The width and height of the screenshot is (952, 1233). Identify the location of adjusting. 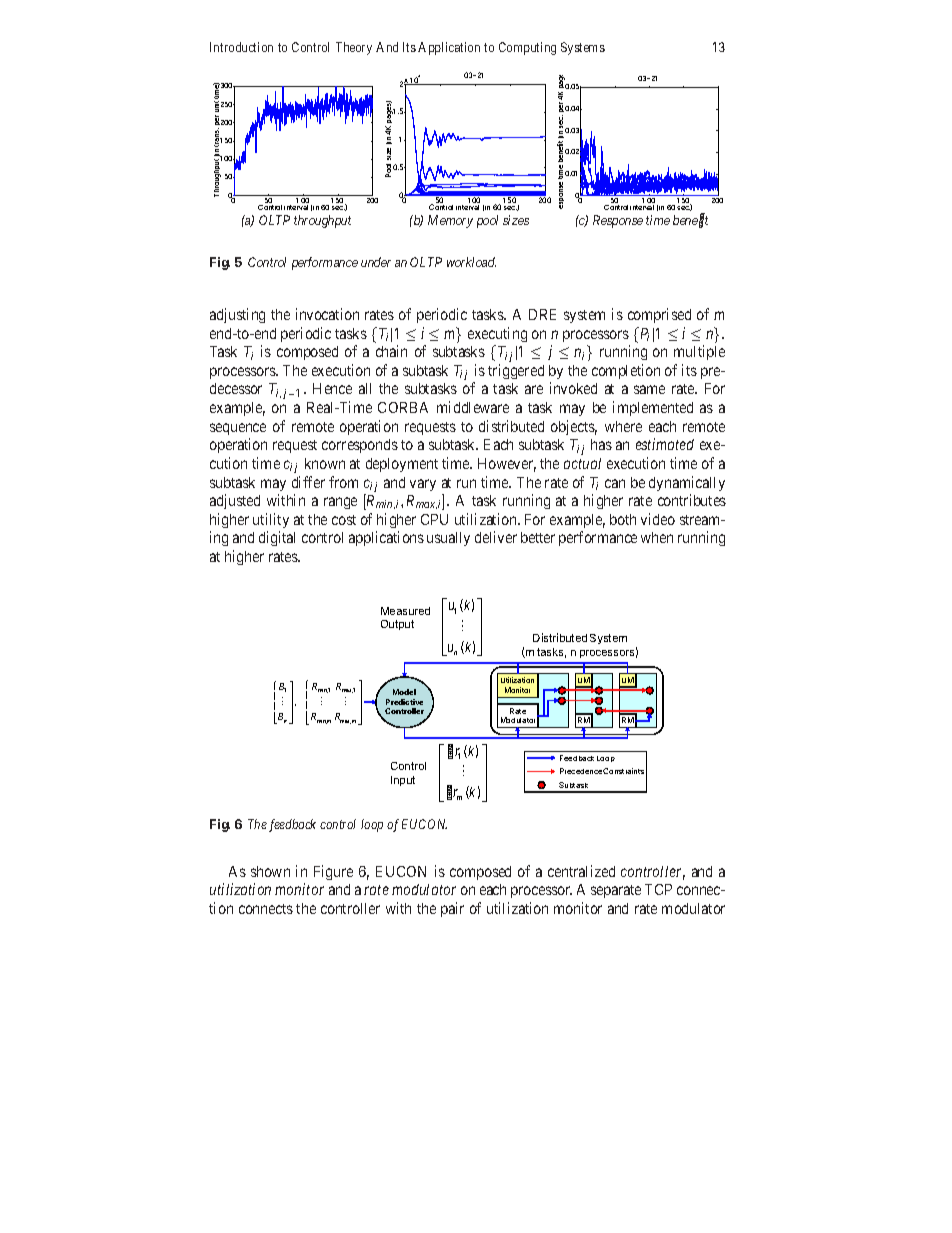
(237, 315).
